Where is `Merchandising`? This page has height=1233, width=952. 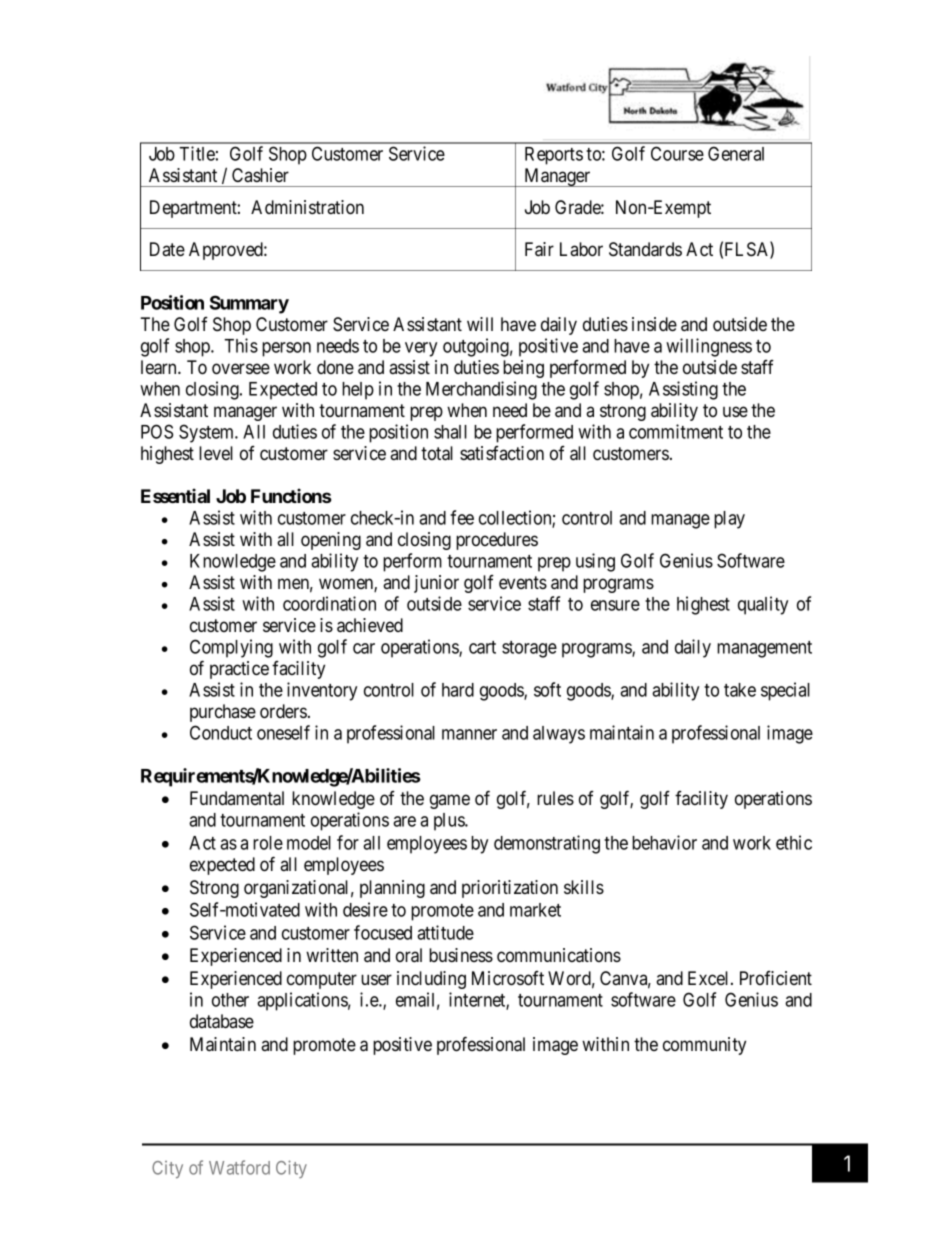
Merchandising is located at coordinates (481, 390).
